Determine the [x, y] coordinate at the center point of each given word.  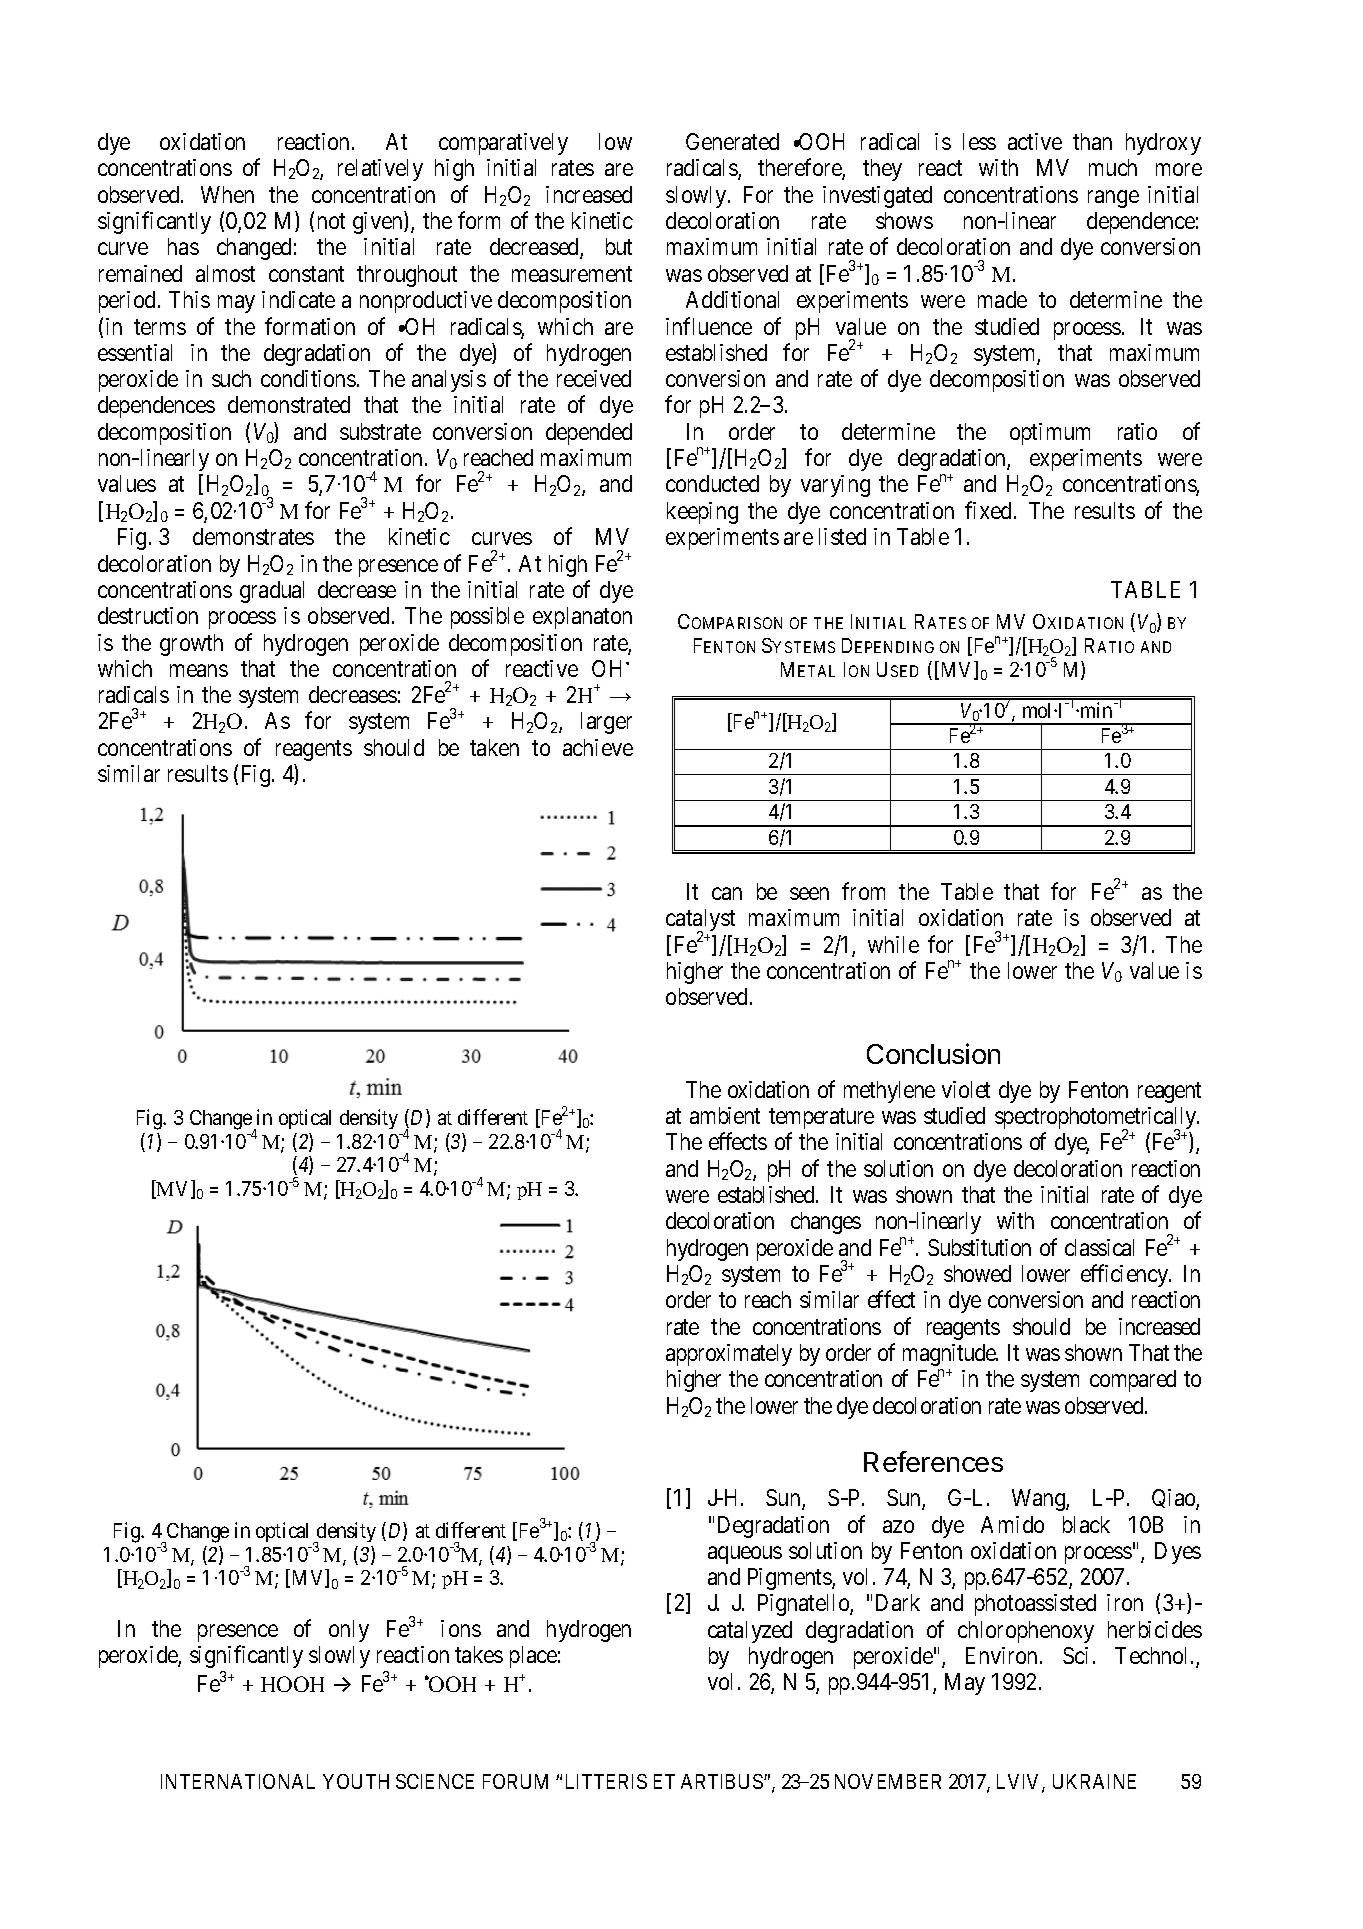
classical [1099, 1247]
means [199, 670]
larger [606, 723]
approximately [729, 1355]
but [619, 246]
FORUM [515, 1781]
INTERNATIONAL [238, 1781]
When [227, 194]
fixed [988, 510]
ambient [725, 1115]
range [1113, 199]
